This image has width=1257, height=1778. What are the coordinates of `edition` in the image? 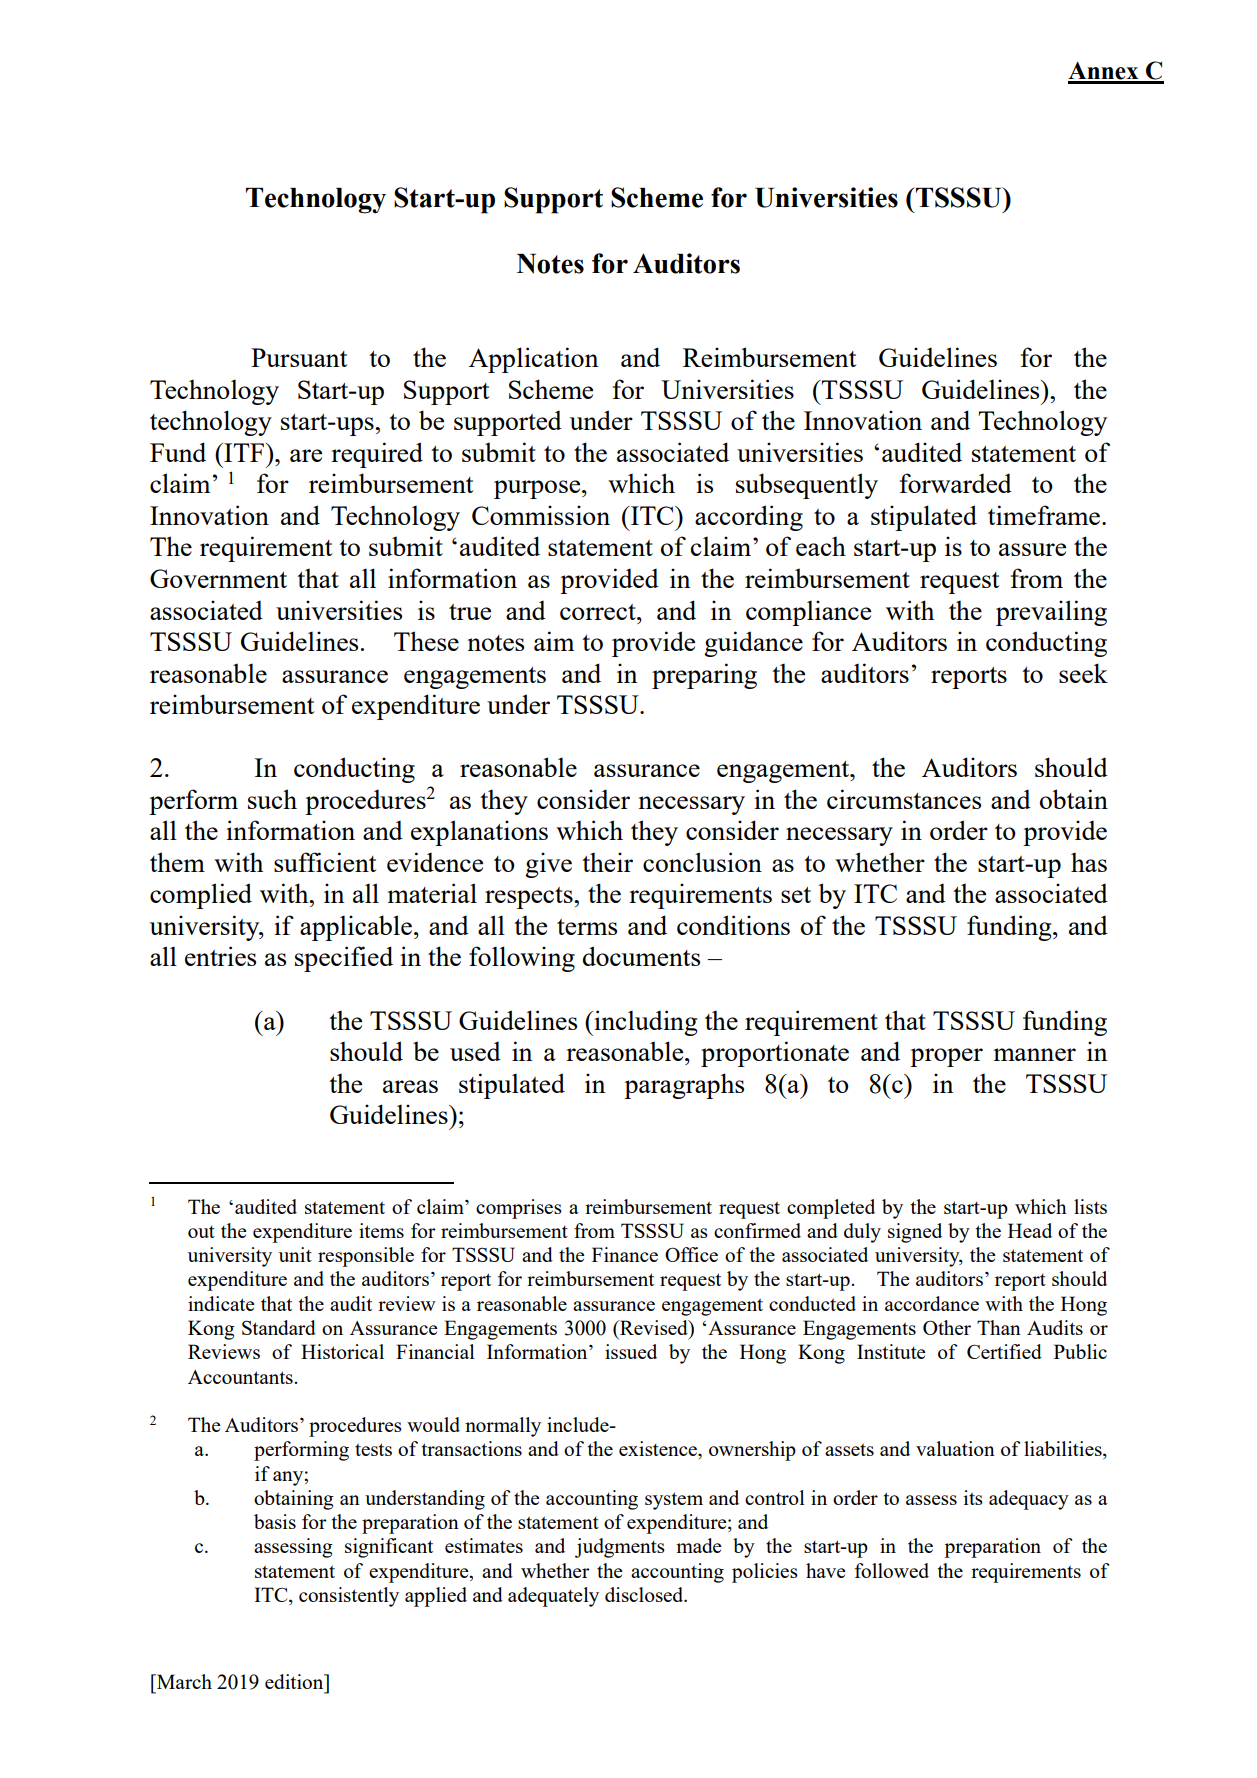 It's located at (295, 1681).
